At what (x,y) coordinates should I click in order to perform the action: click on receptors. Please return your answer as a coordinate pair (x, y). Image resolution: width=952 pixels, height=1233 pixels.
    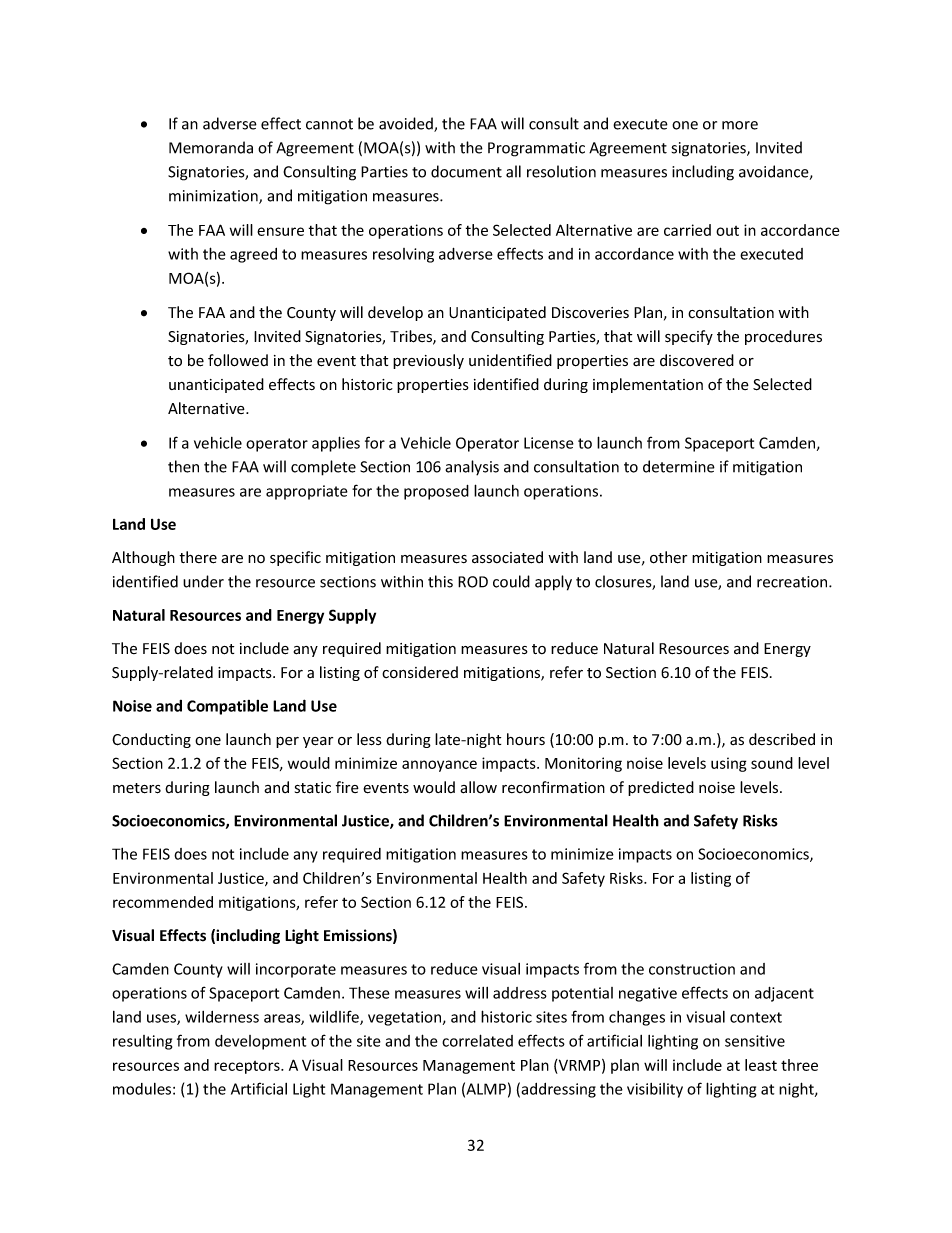
    Looking at the image, I should click on (248, 1067).
